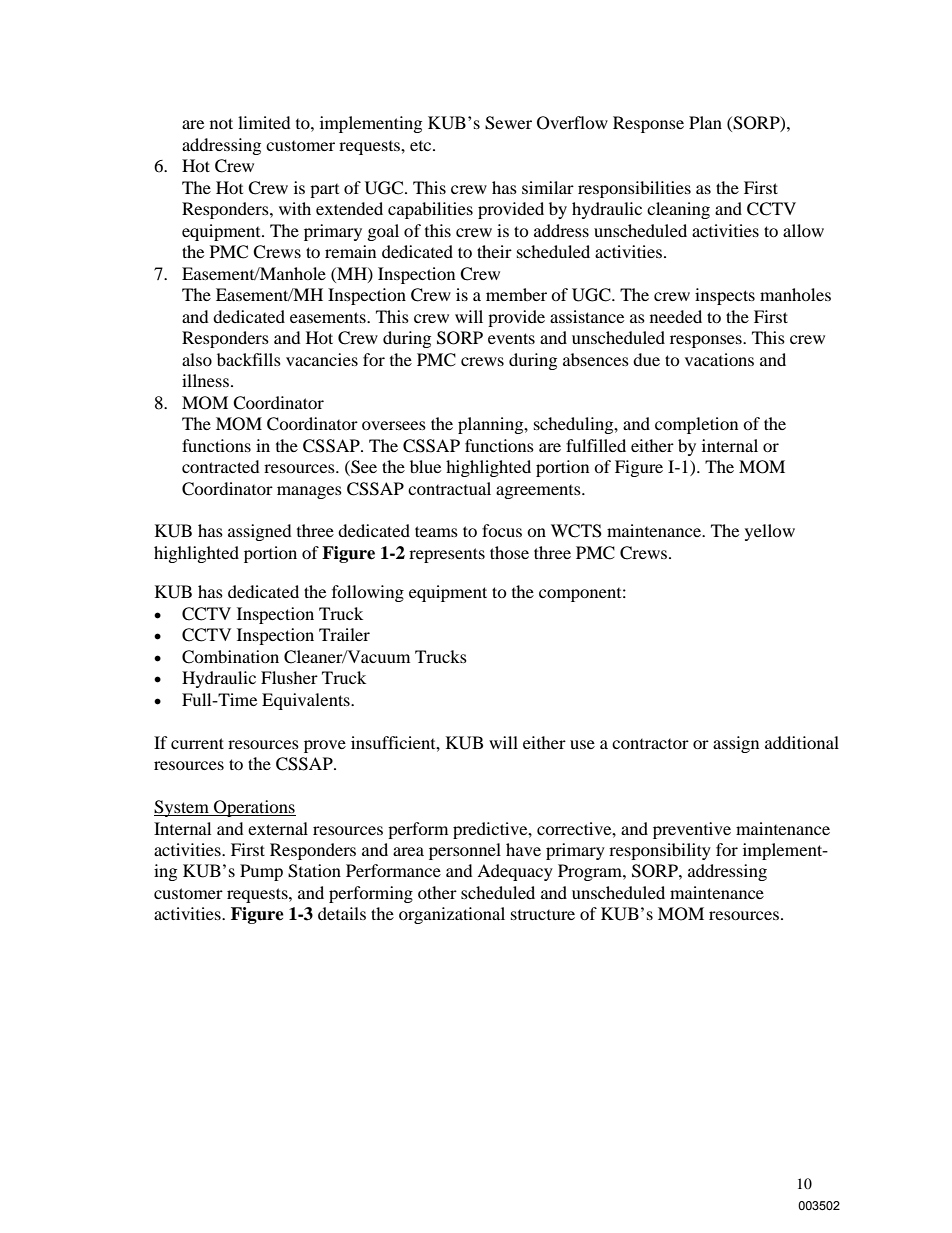 The image size is (952, 1233). What do you see at coordinates (770, 532) in the page?
I see `yellow` at bounding box center [770, 532].
